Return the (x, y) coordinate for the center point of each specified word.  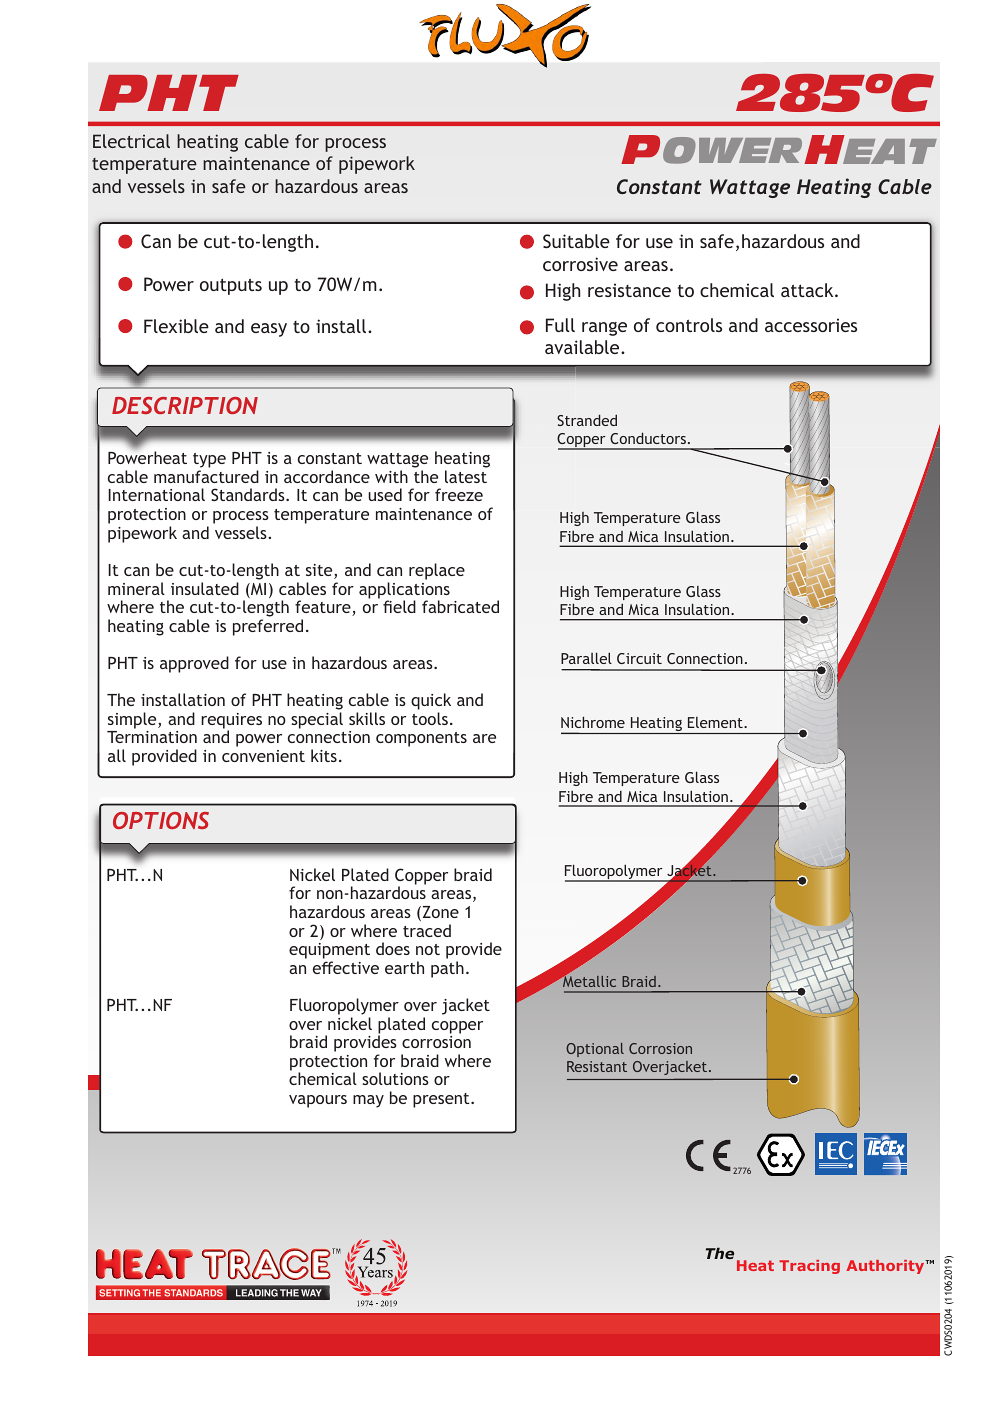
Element (716, 722)
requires (231, 722)
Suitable (576, 241)
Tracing (809, 1267)
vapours (318, 1101)
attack (808, 290)
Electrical (131, 141)
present (442, 1100)
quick (431, 703)
